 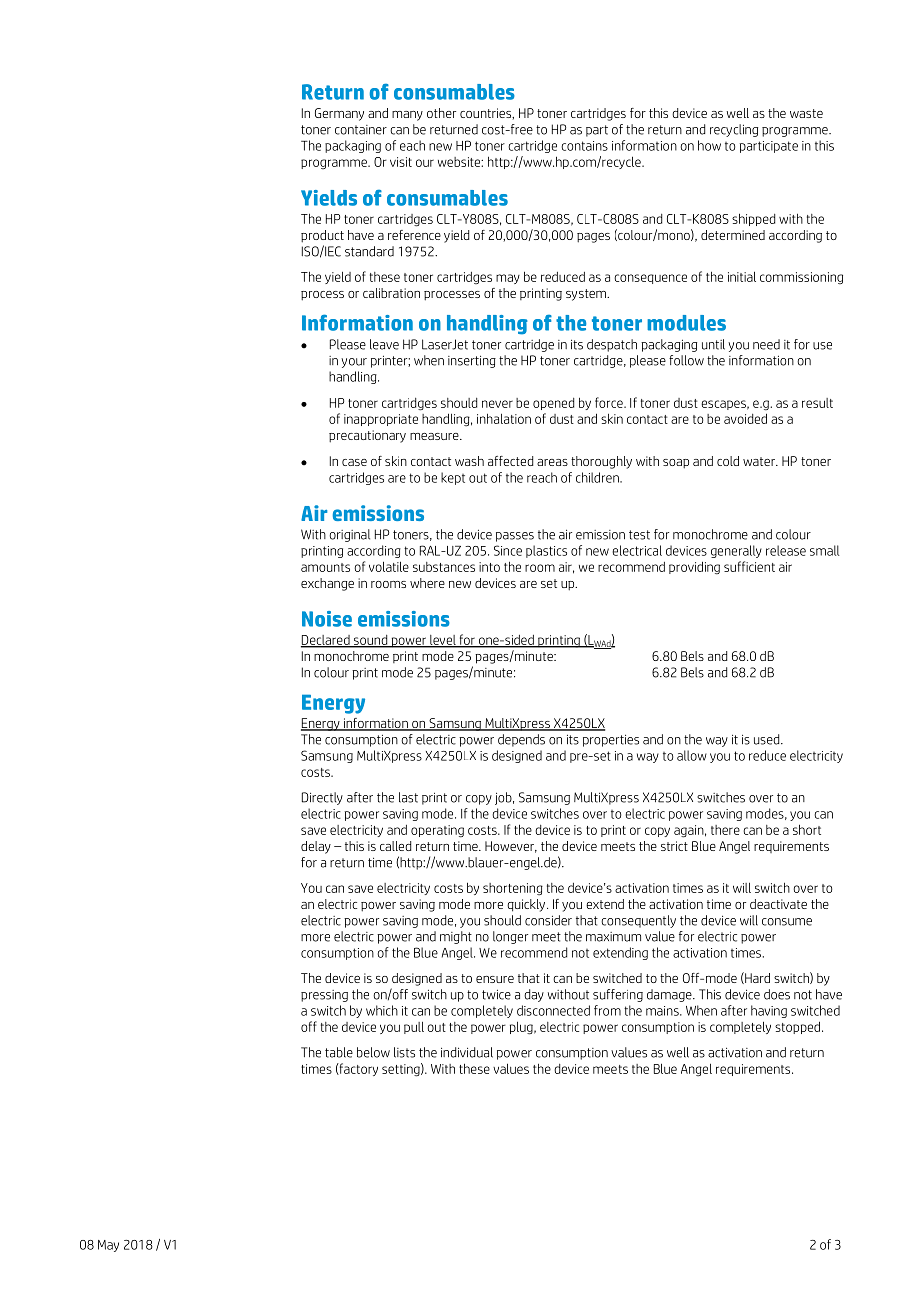 I want to click on volatile, so click(x=389, y=566).
